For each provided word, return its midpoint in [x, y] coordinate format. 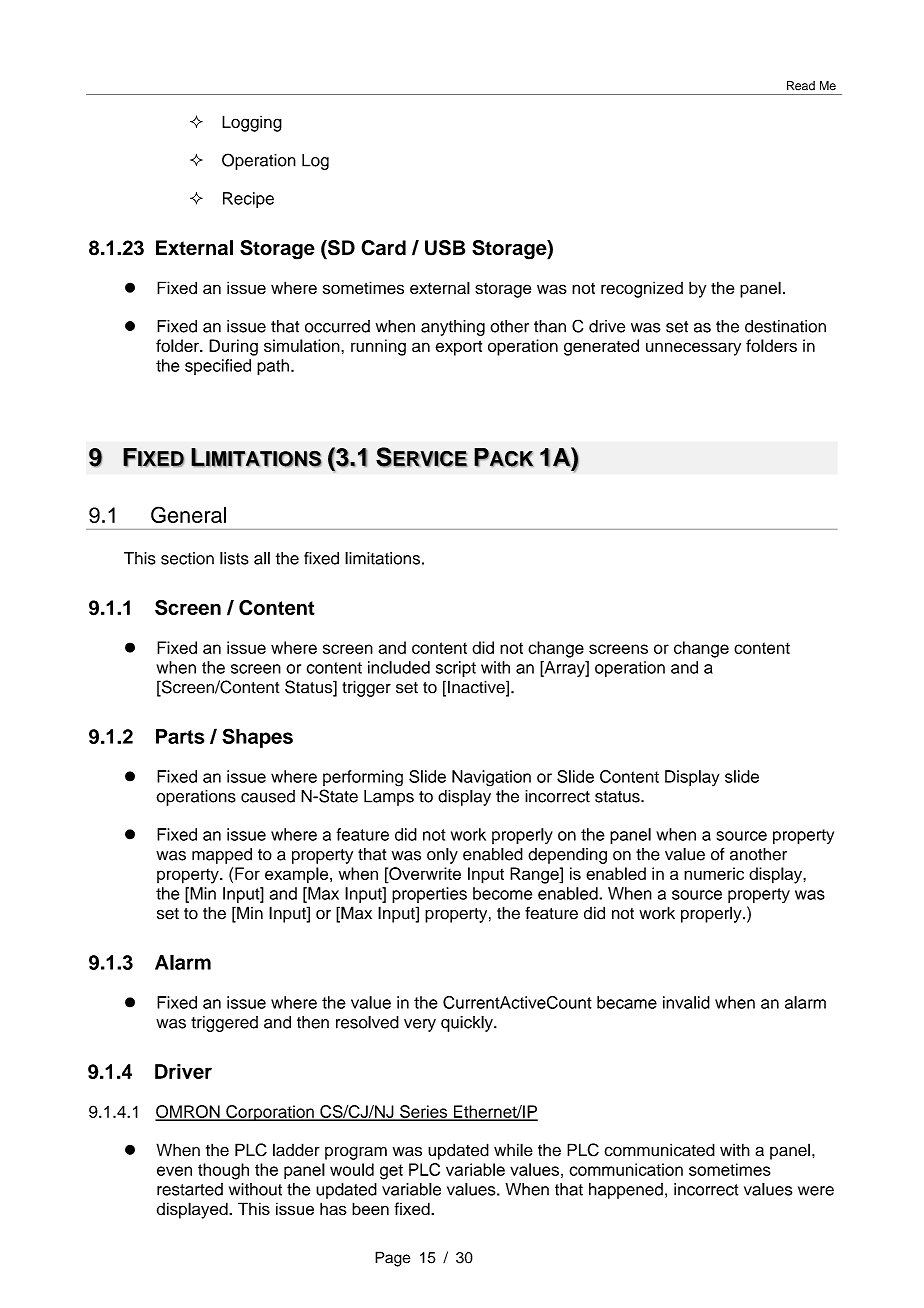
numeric [714, 873]
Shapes [257, 738]
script [456, 669]
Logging [252, 123]
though [223, 1171]
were [816, 1191]
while [513, 1150]
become [502, 893]
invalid [686, 1002]
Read [801, 86]
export [458, 348]
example [298, 875]
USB [445, 248]
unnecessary [693, 349]
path [273, 367]
